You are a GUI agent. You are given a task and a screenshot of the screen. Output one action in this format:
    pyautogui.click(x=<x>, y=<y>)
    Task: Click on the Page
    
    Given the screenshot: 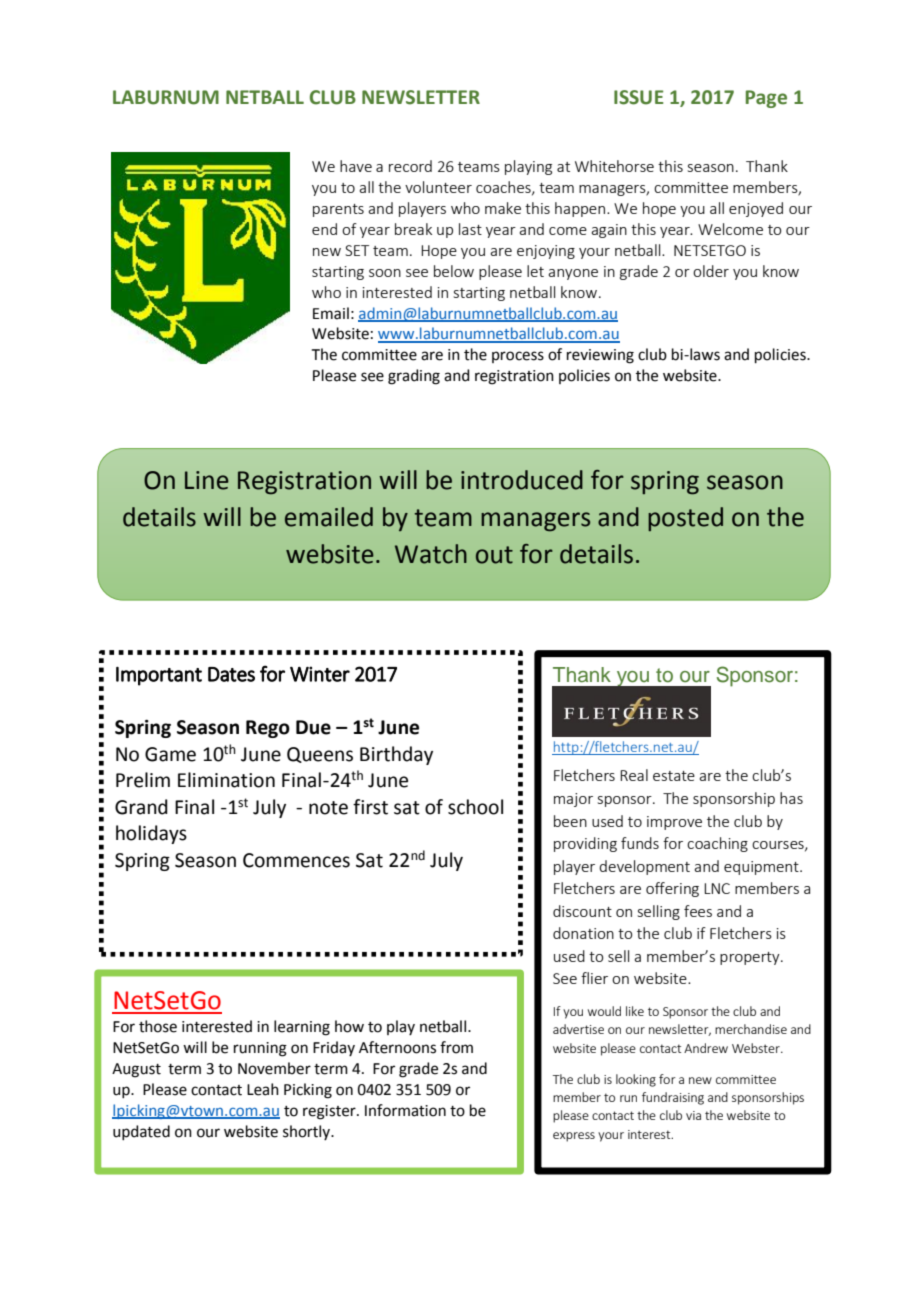 What is the action you would take?
    pyautogui.click(x=766, y=99)
